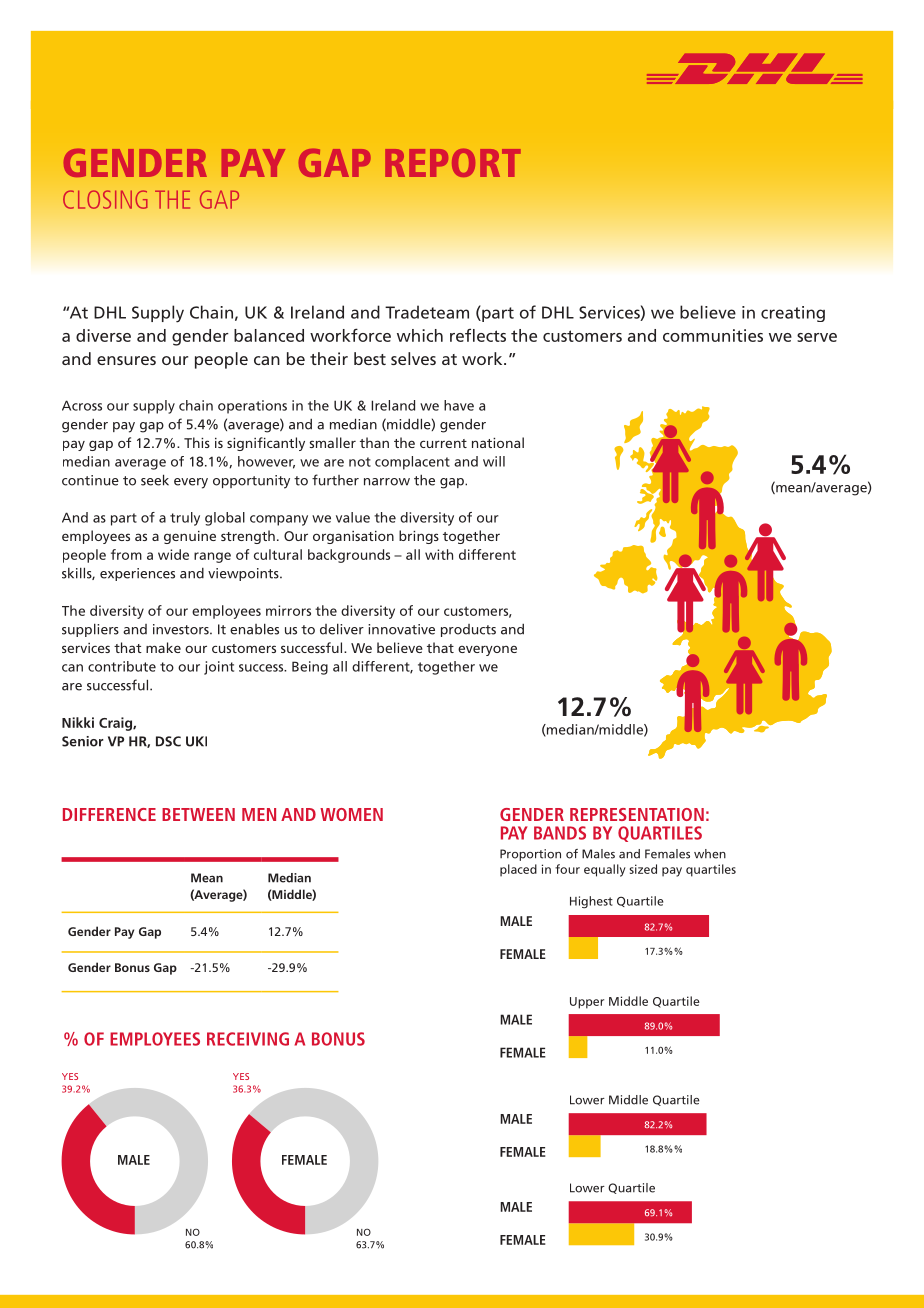  Describe the element at coordinates (793, 314) in the page. I see `creating` at that location.
